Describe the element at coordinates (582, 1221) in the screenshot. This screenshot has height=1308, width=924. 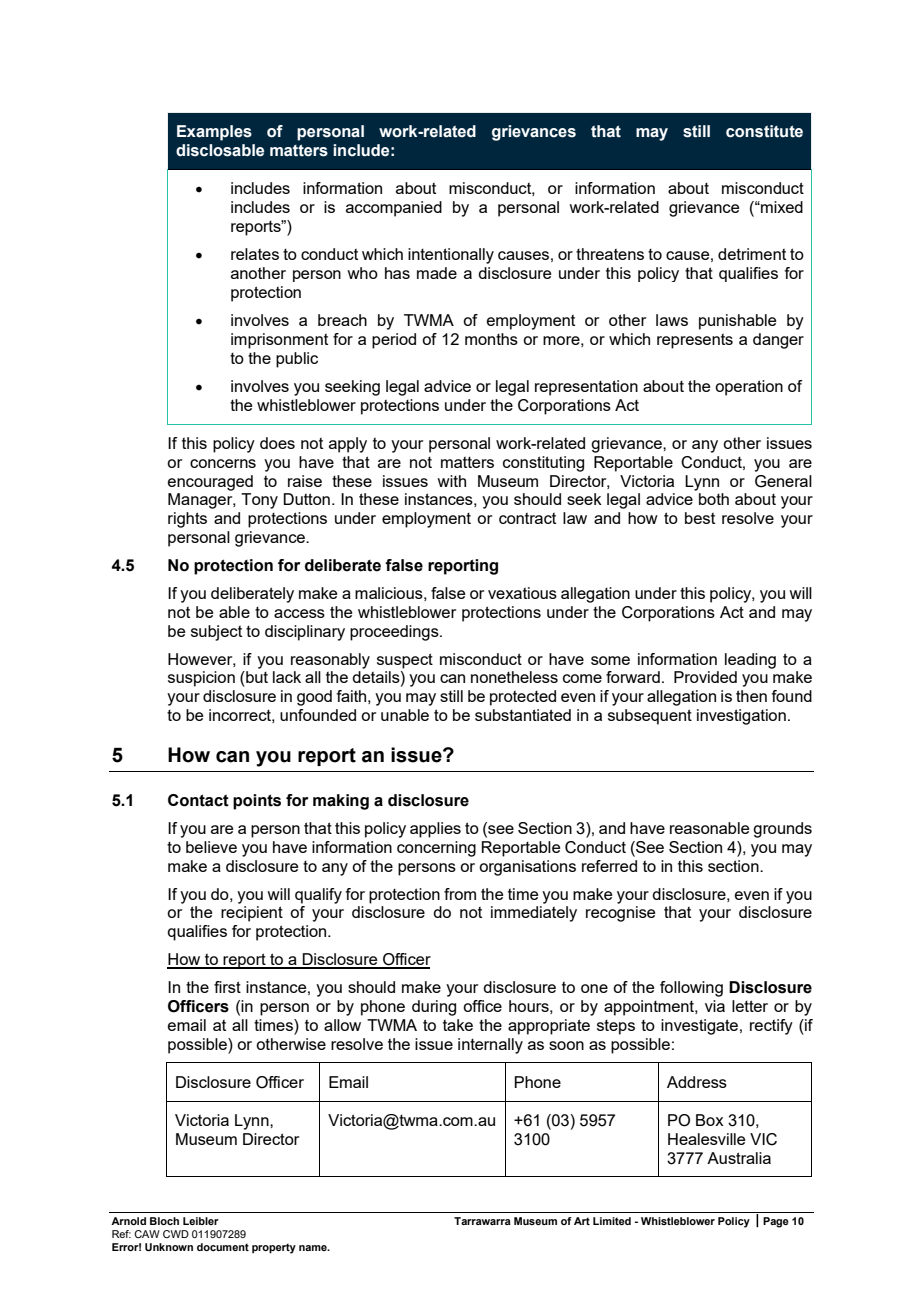
I see `Art` at that location.
